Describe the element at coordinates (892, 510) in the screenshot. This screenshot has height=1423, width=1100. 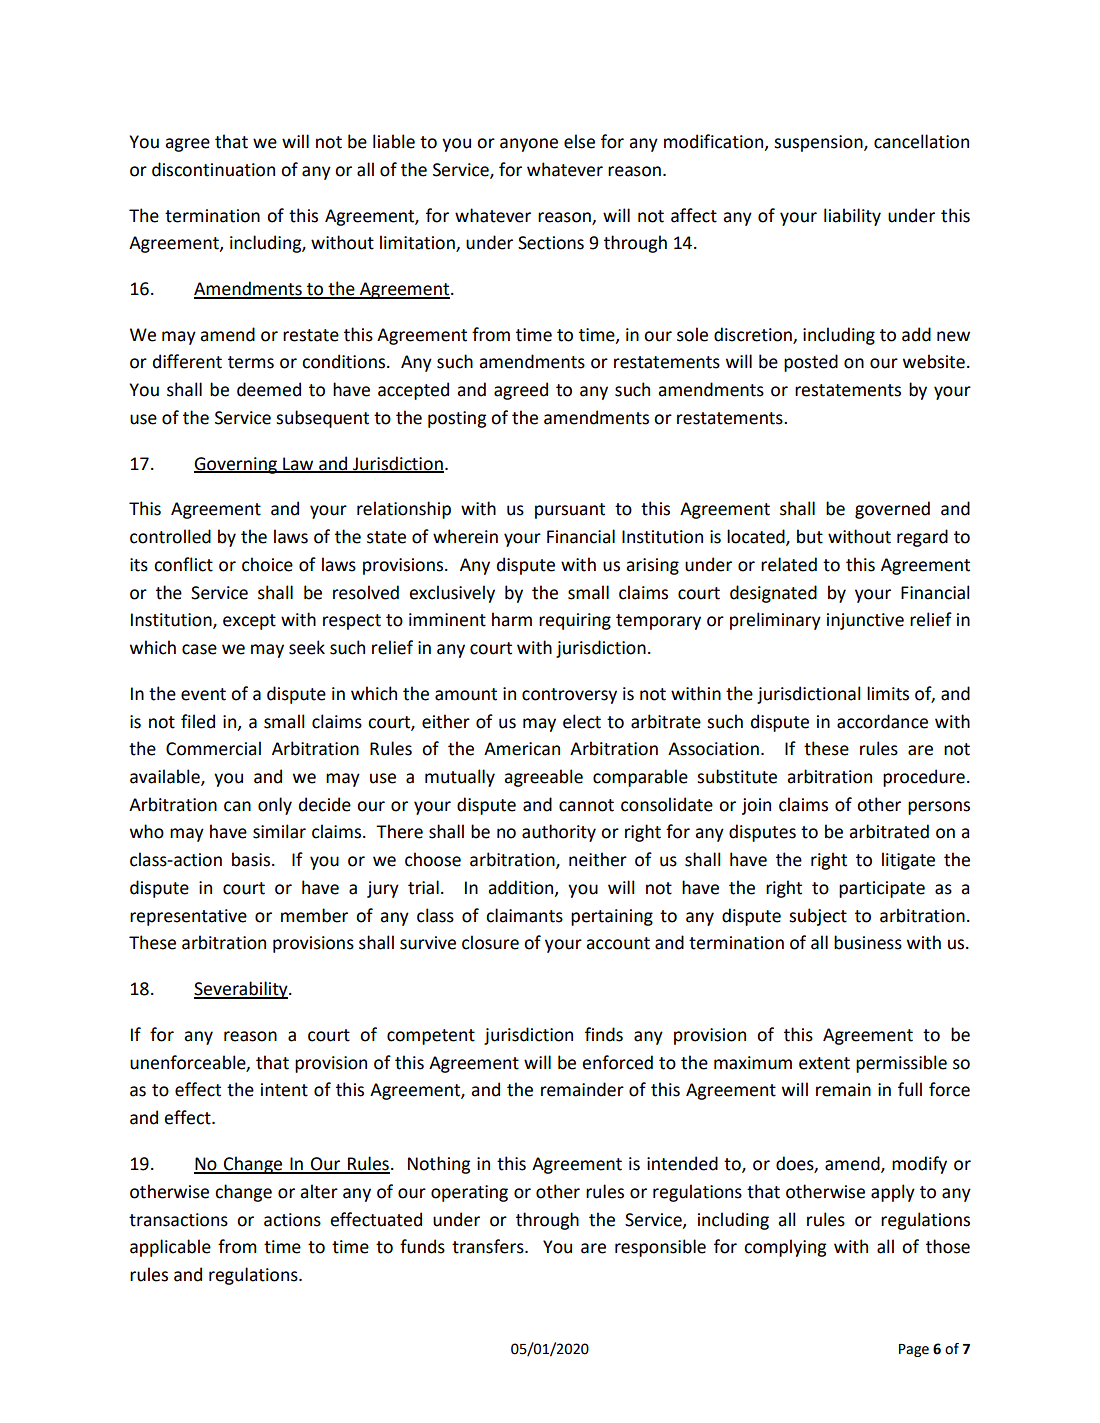
I see `governed` at that location.
